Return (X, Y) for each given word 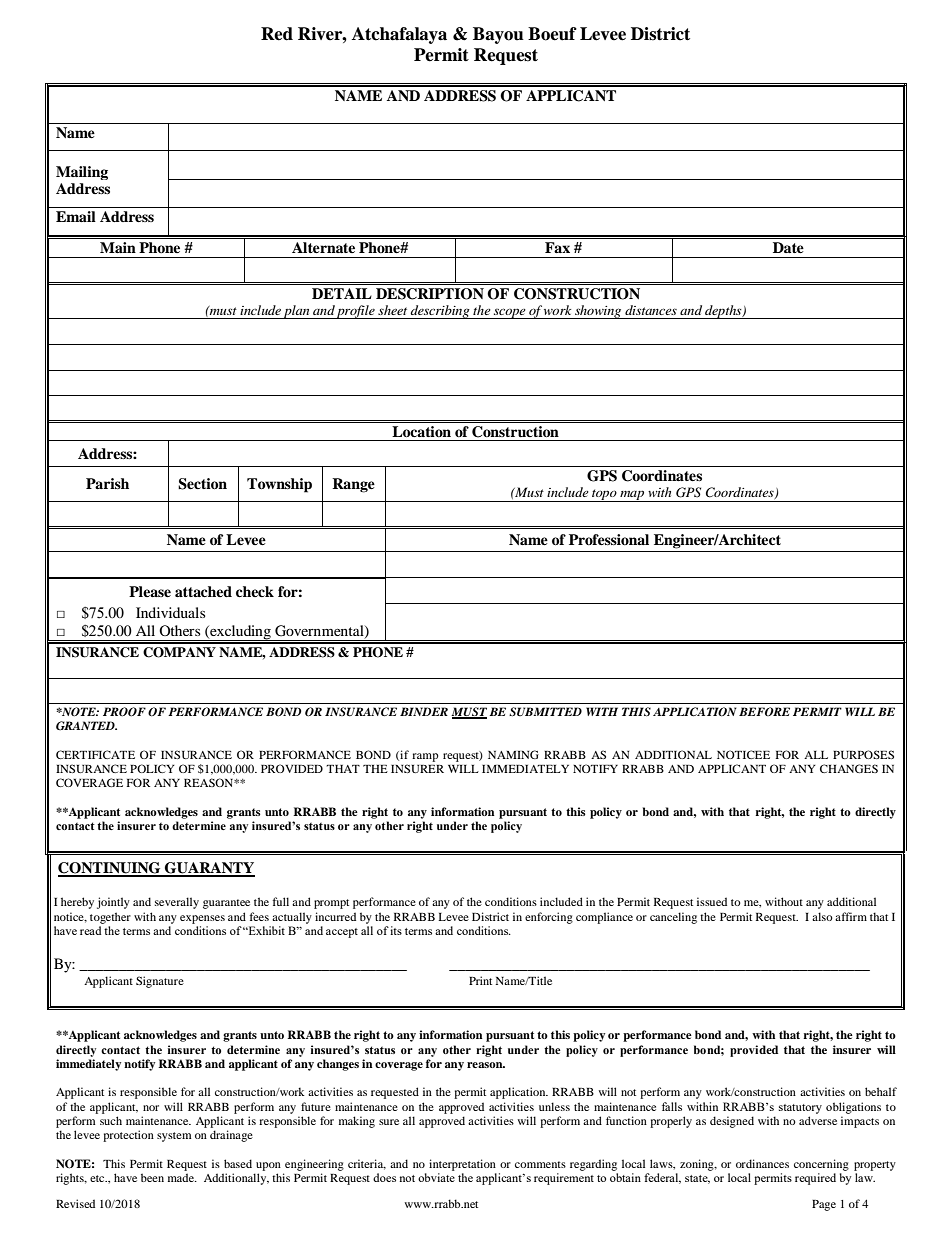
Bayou (498, 35)
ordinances (762, 1163)
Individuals (170, 612)
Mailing (82, 173)
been (152, 1177)
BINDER (424, 711)
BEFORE (764, 711)
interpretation (462, 1165)
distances (651, 310)
